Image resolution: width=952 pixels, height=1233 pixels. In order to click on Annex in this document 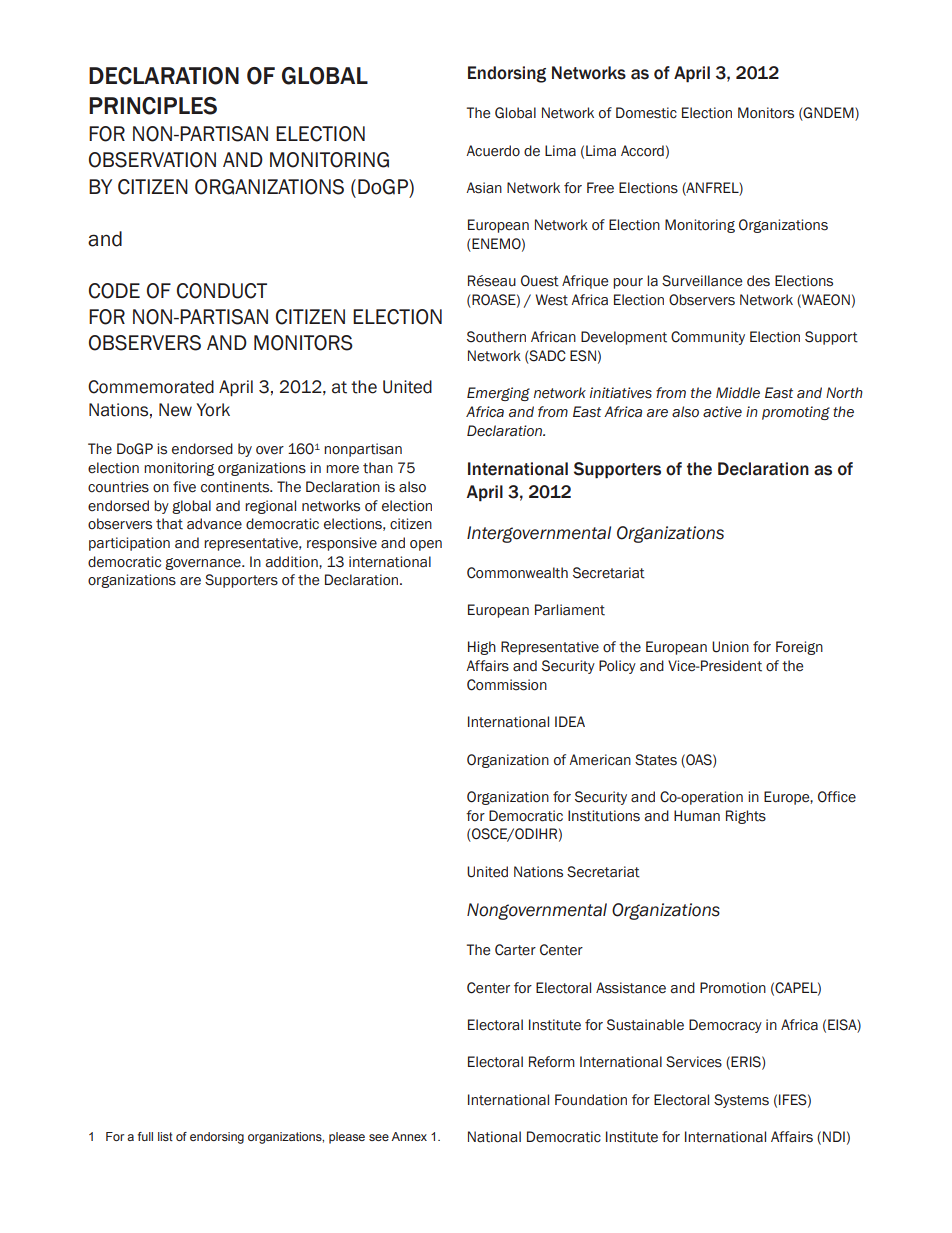, I will do `click(409, 1136)`.
